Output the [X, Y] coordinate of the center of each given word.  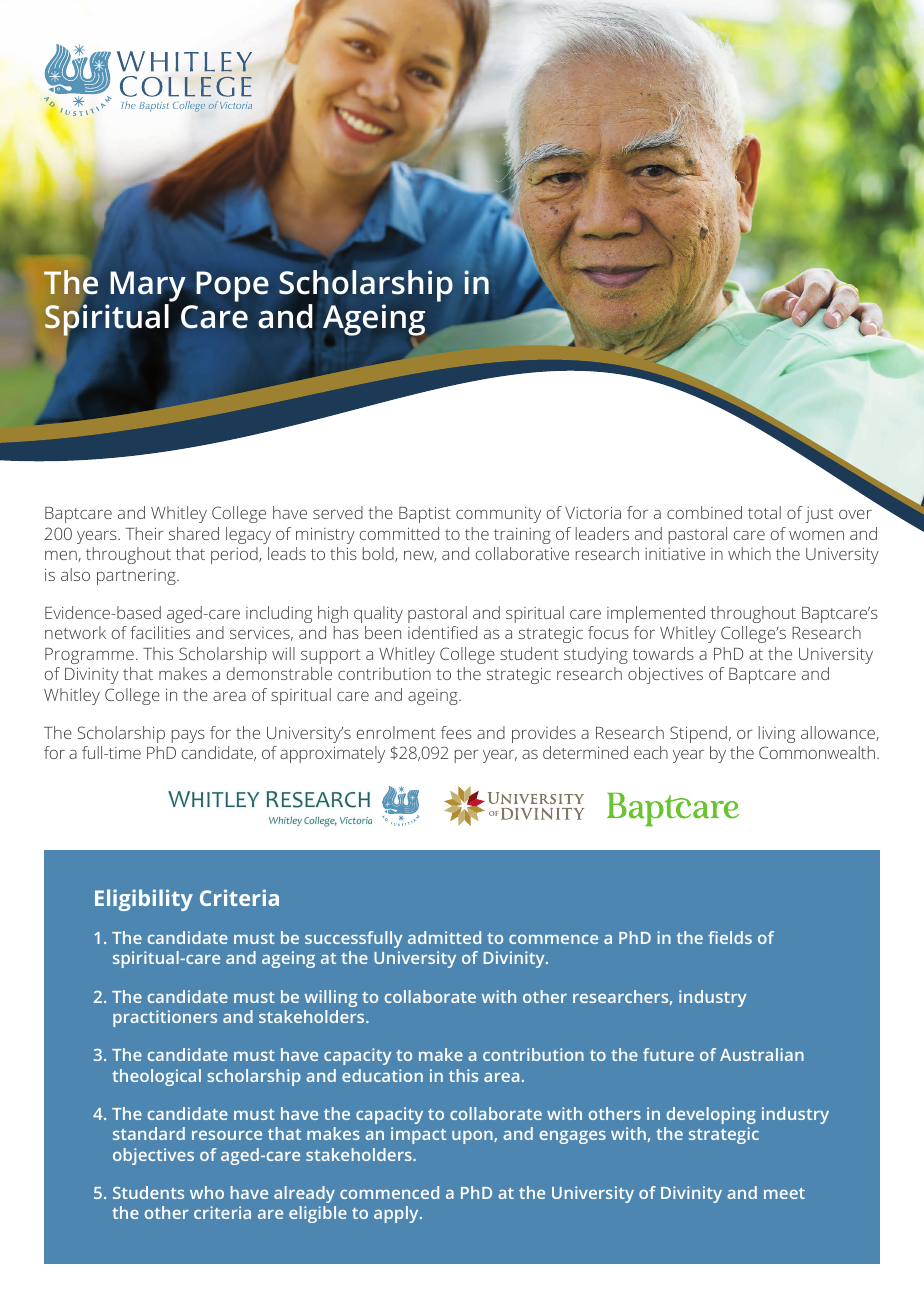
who [207, 1192]
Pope [232, 286]
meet [784, 1193]
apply [397, 1214]
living [777, 734]
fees [456, 732]
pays [188, 736]
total [764, 512]
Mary [148, 286]
